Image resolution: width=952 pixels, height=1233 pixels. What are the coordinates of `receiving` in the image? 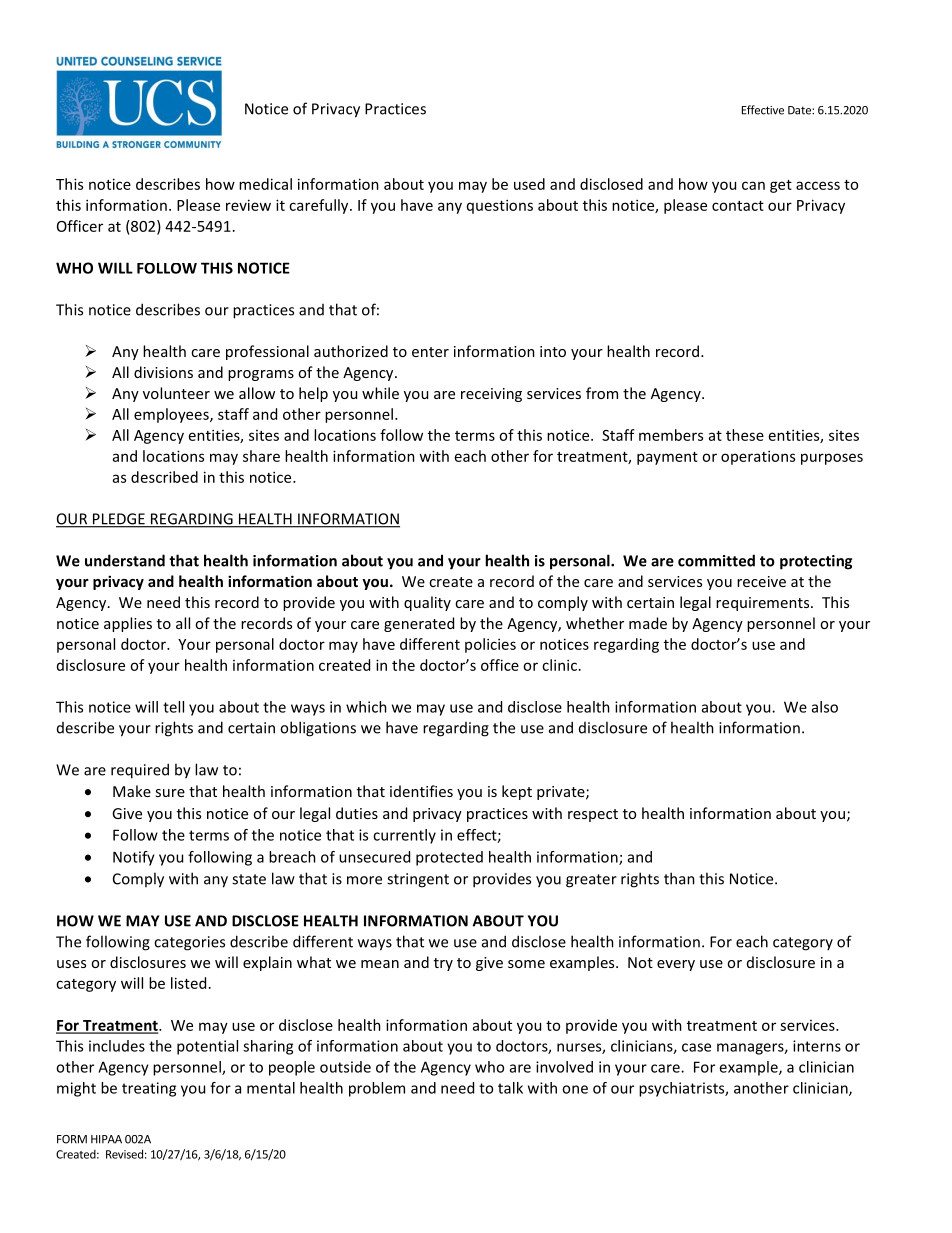 It's located at (491, 395).
